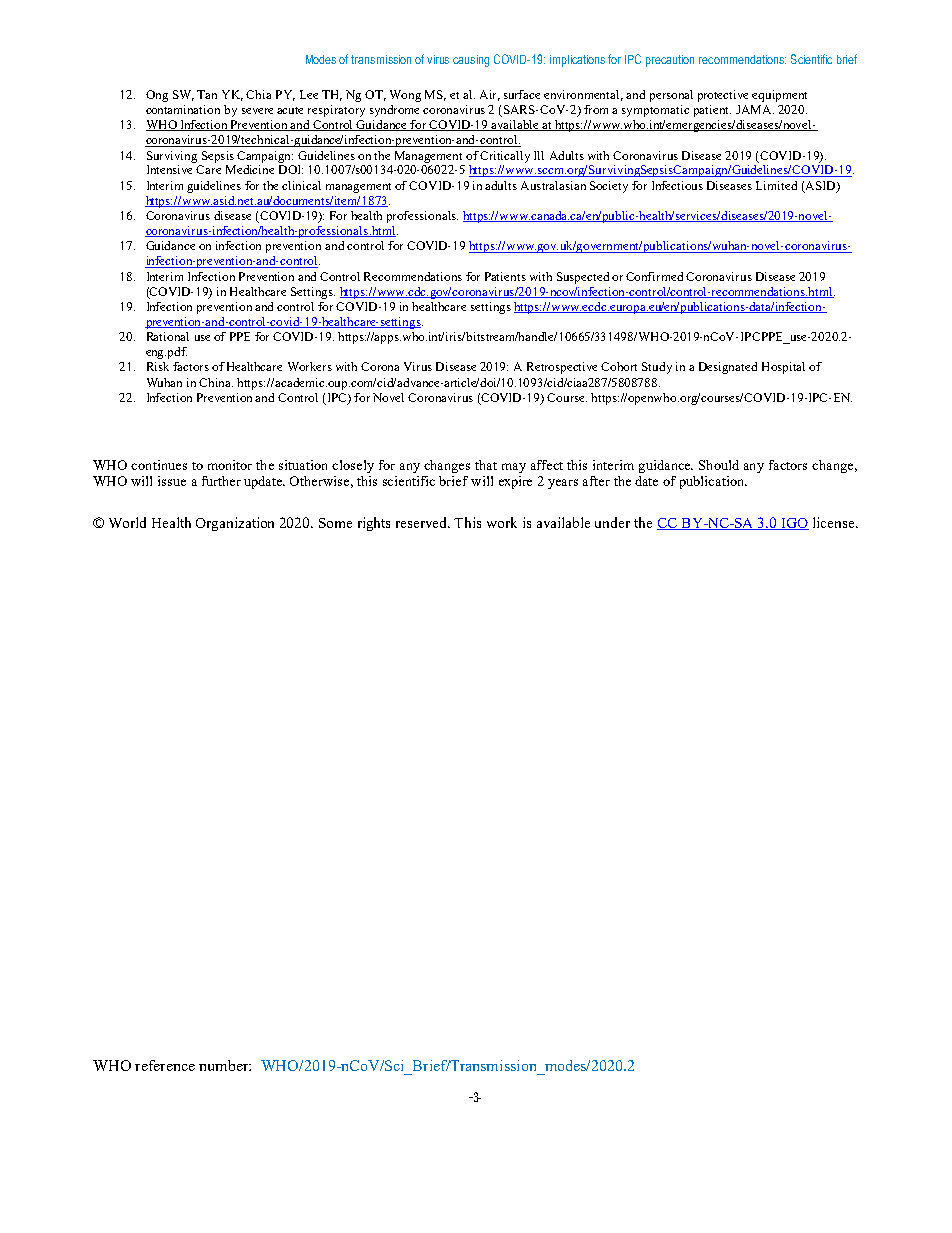 This image has height=1233, width=952. I want to click on that, so click(486, 465).
